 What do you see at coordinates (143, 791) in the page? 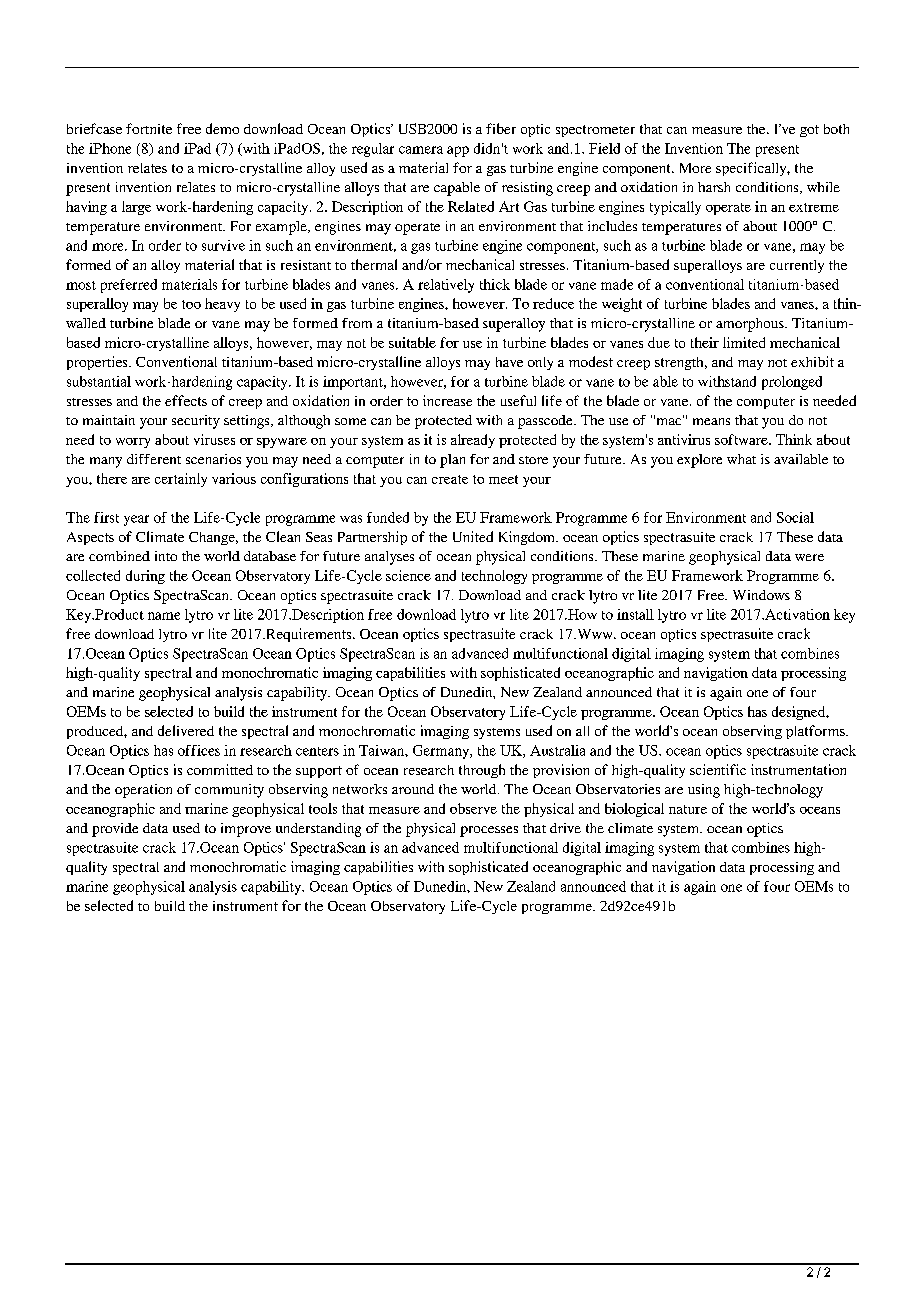
I see `operation` at bounding box center [143, 791].
